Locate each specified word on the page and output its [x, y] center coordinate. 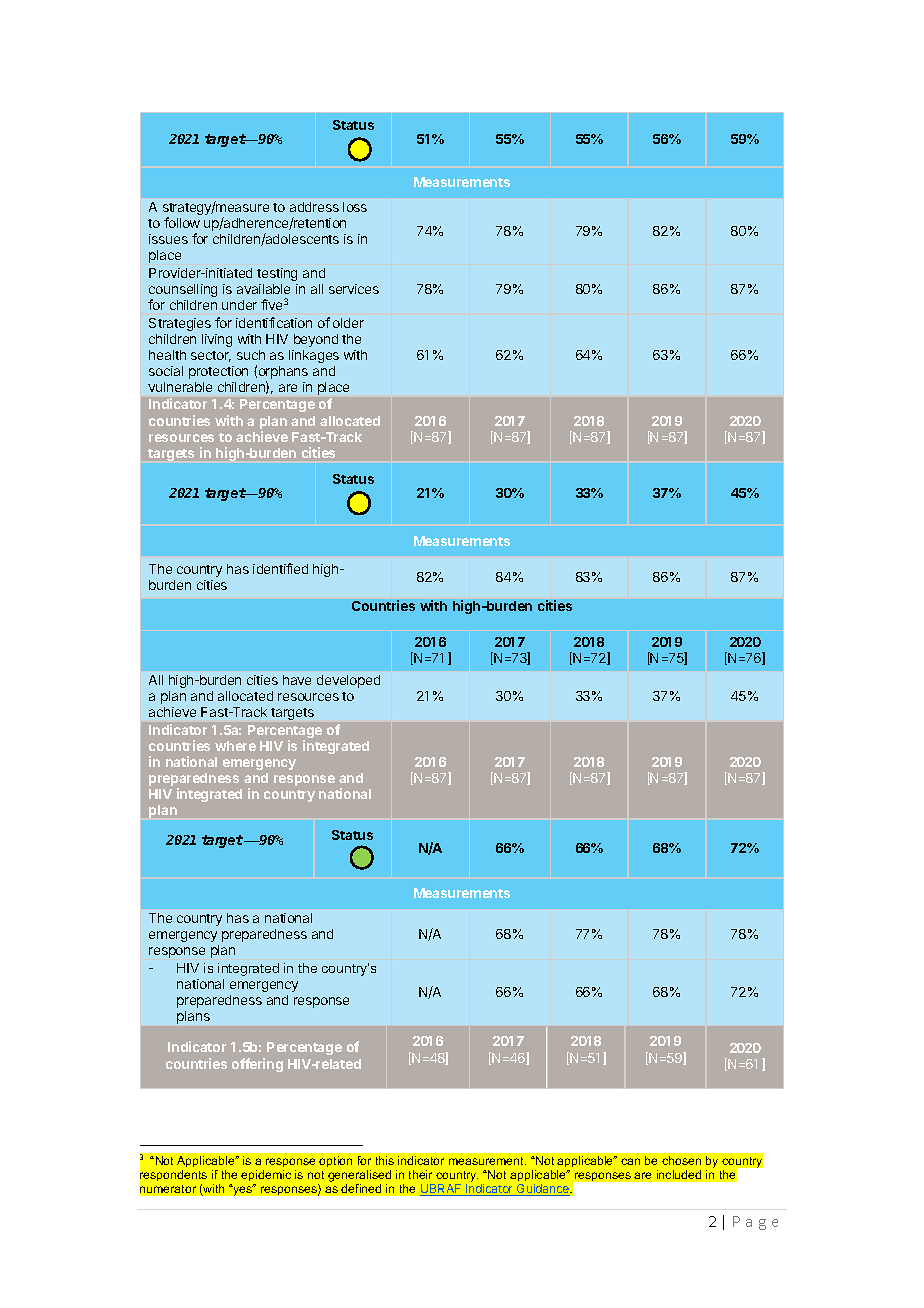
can [630, 1161]
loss [355, 207]
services [354, 289]
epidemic [266, 1175]
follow [182, 222]
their [420, 1174]
